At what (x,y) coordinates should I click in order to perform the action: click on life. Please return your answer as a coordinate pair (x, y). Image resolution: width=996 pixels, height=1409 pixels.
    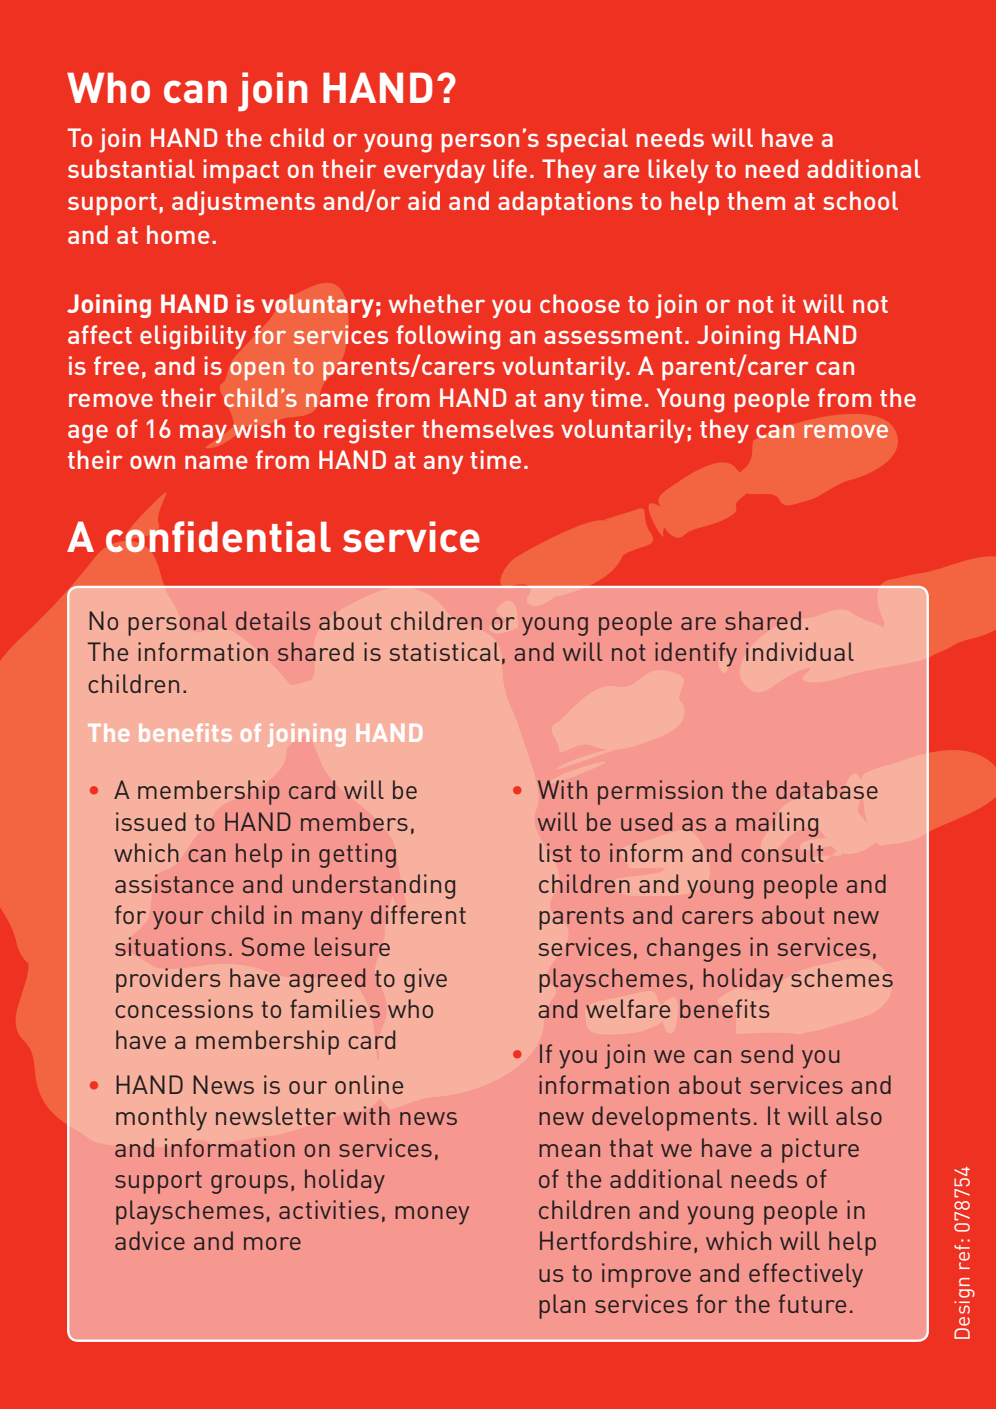
    Looking at the image, I should click on (510, 168).
